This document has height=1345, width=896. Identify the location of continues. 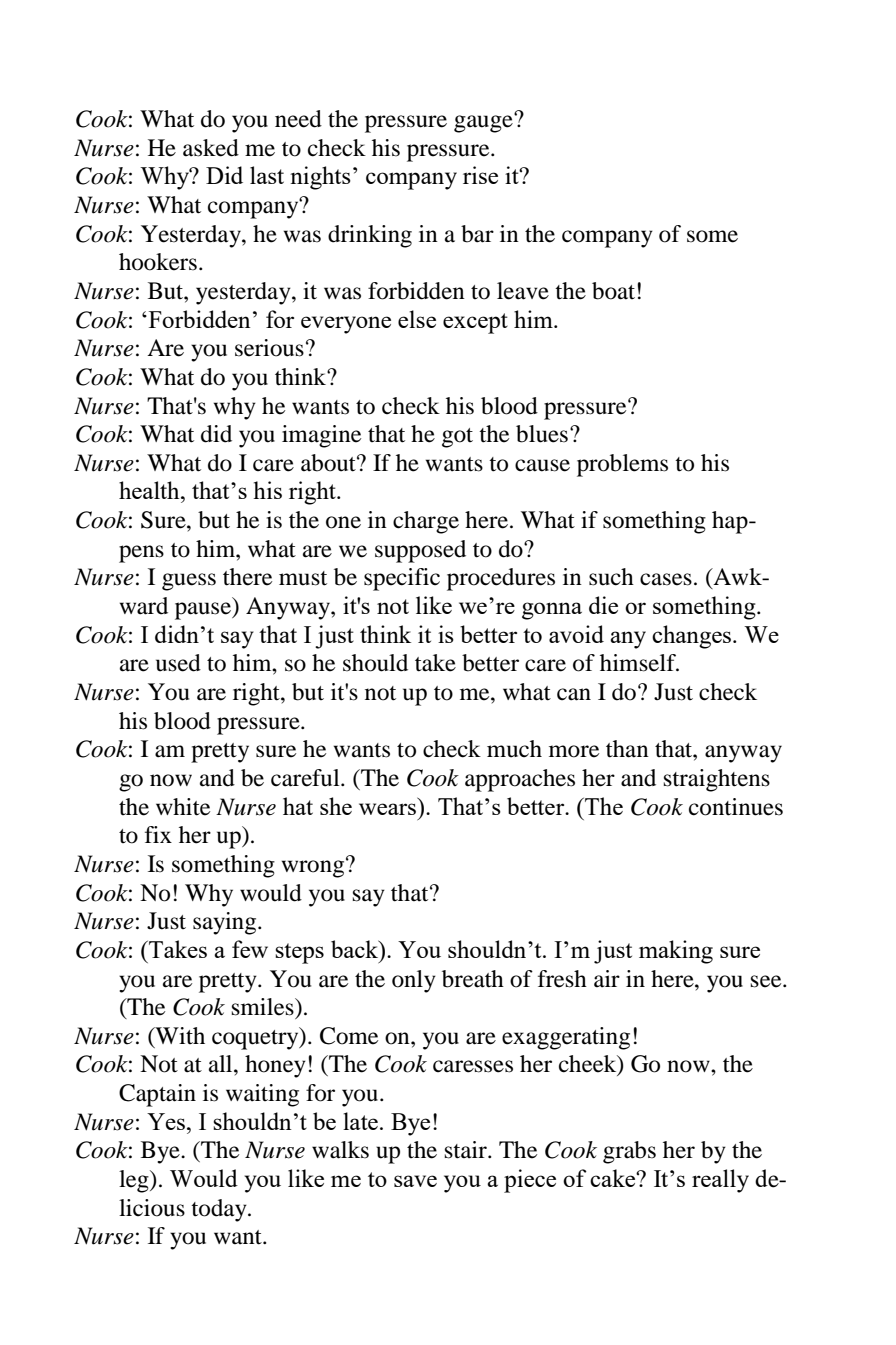
(736, 807).
